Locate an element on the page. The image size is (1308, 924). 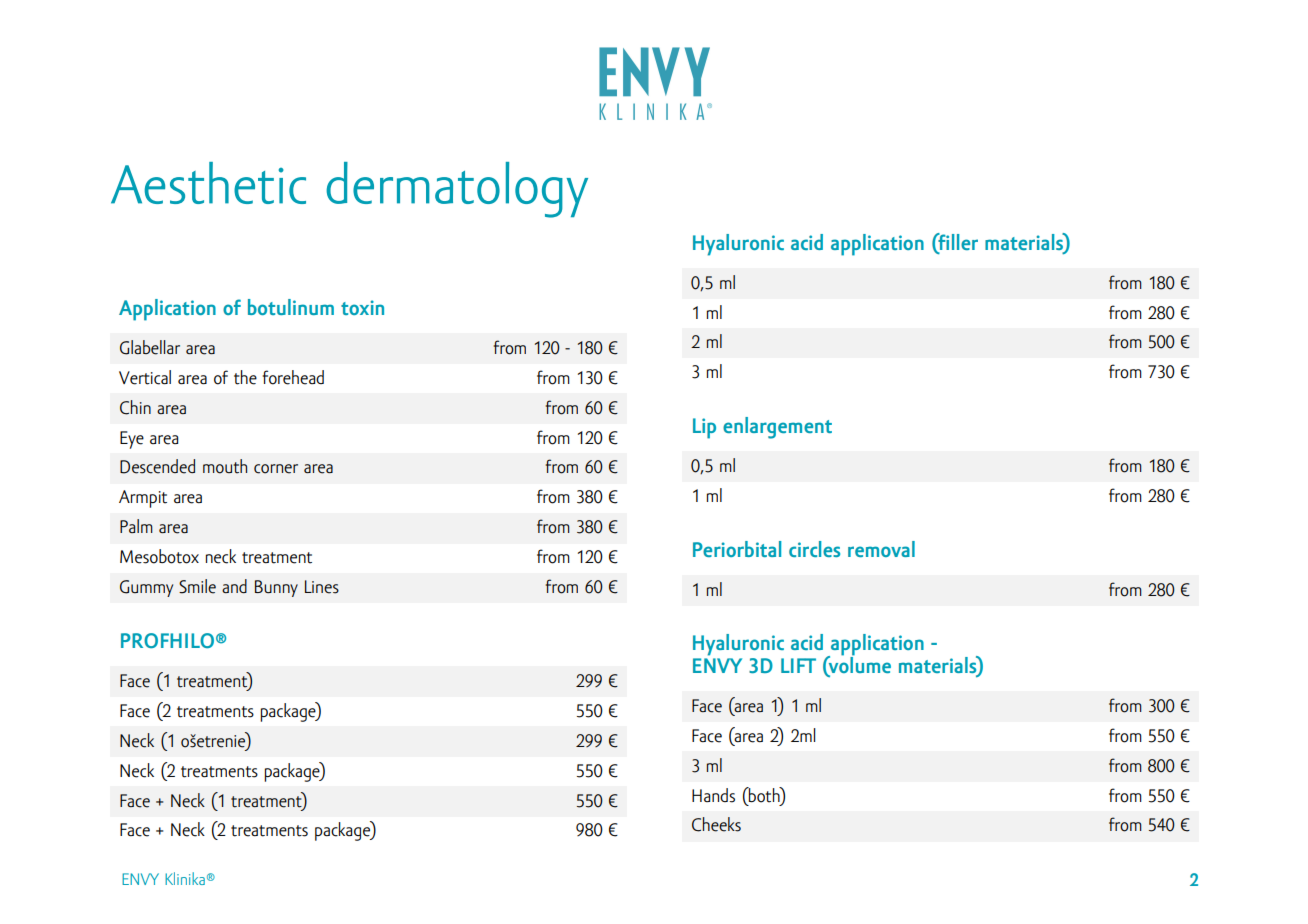
Aesthetic is located at coordinates (208, 183).
